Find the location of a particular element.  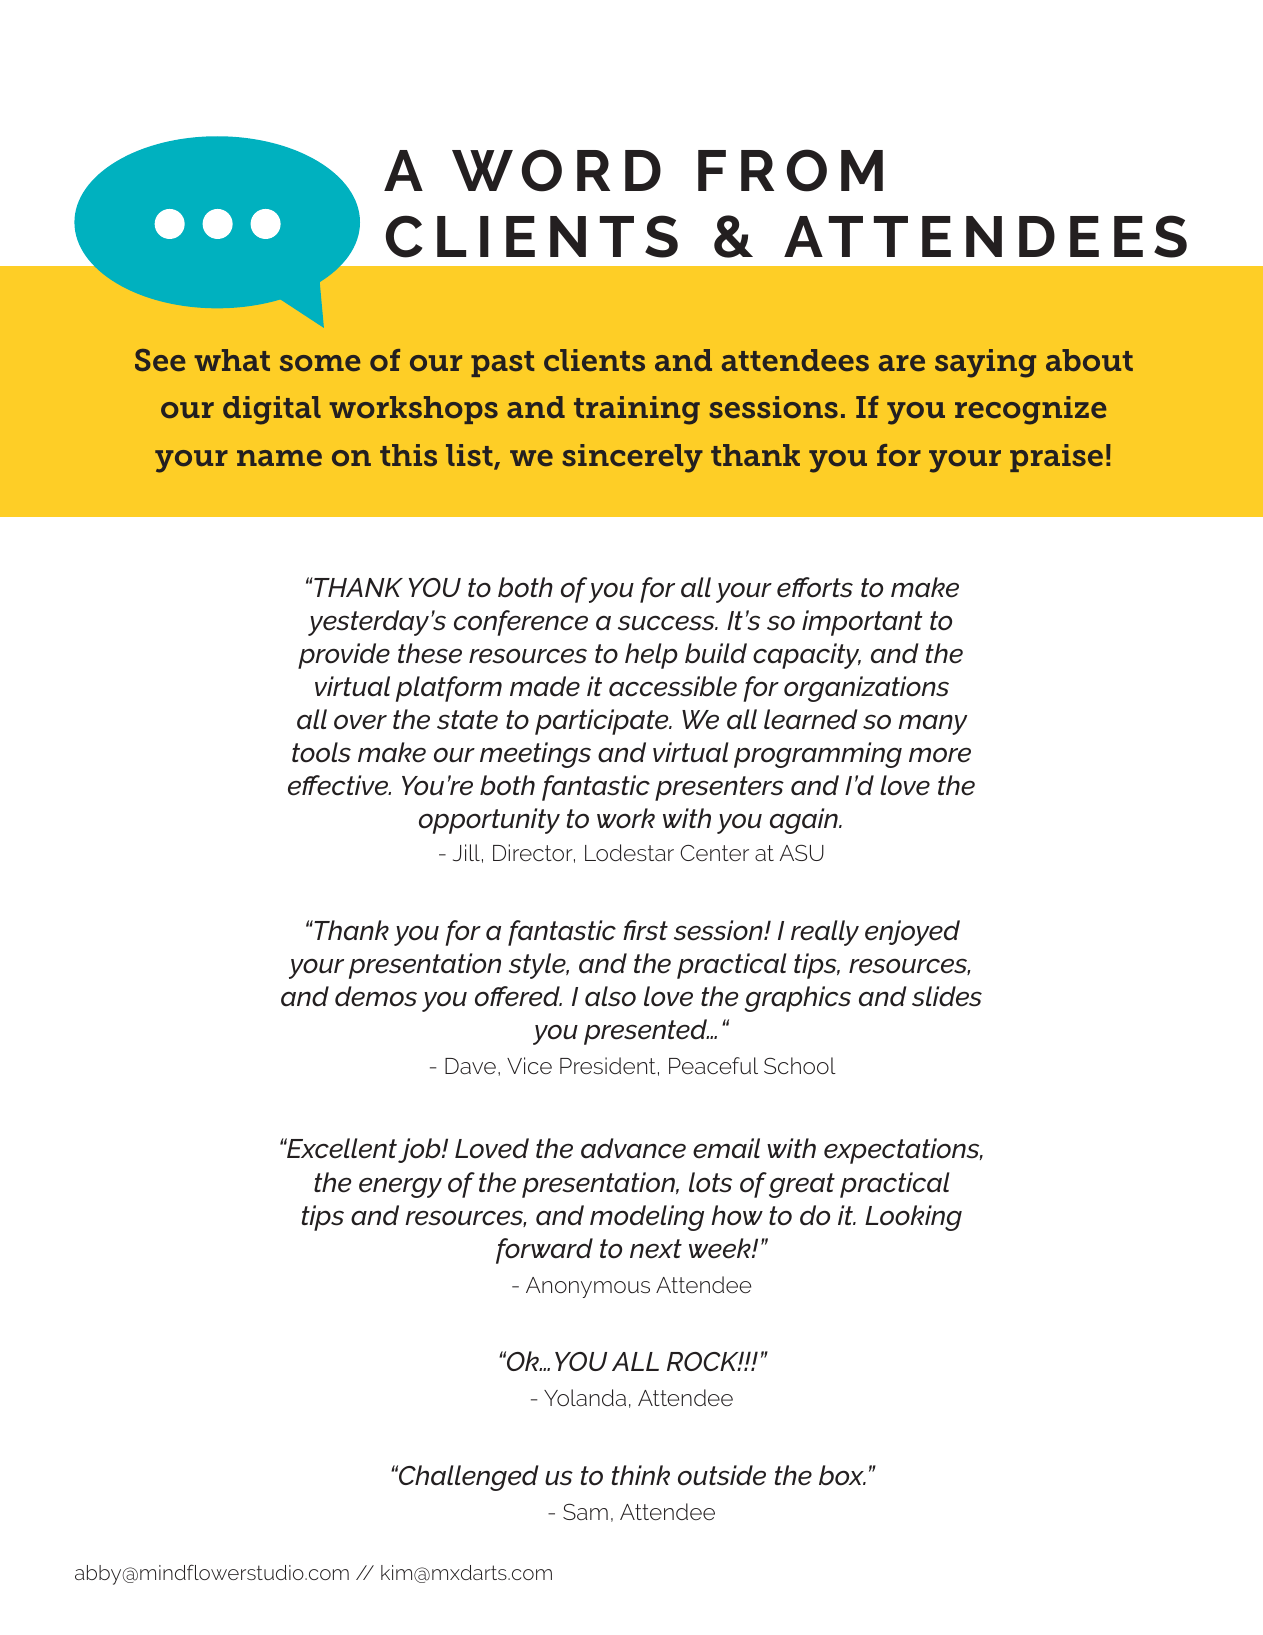

modeling is located at coordinates (647, 1218).
